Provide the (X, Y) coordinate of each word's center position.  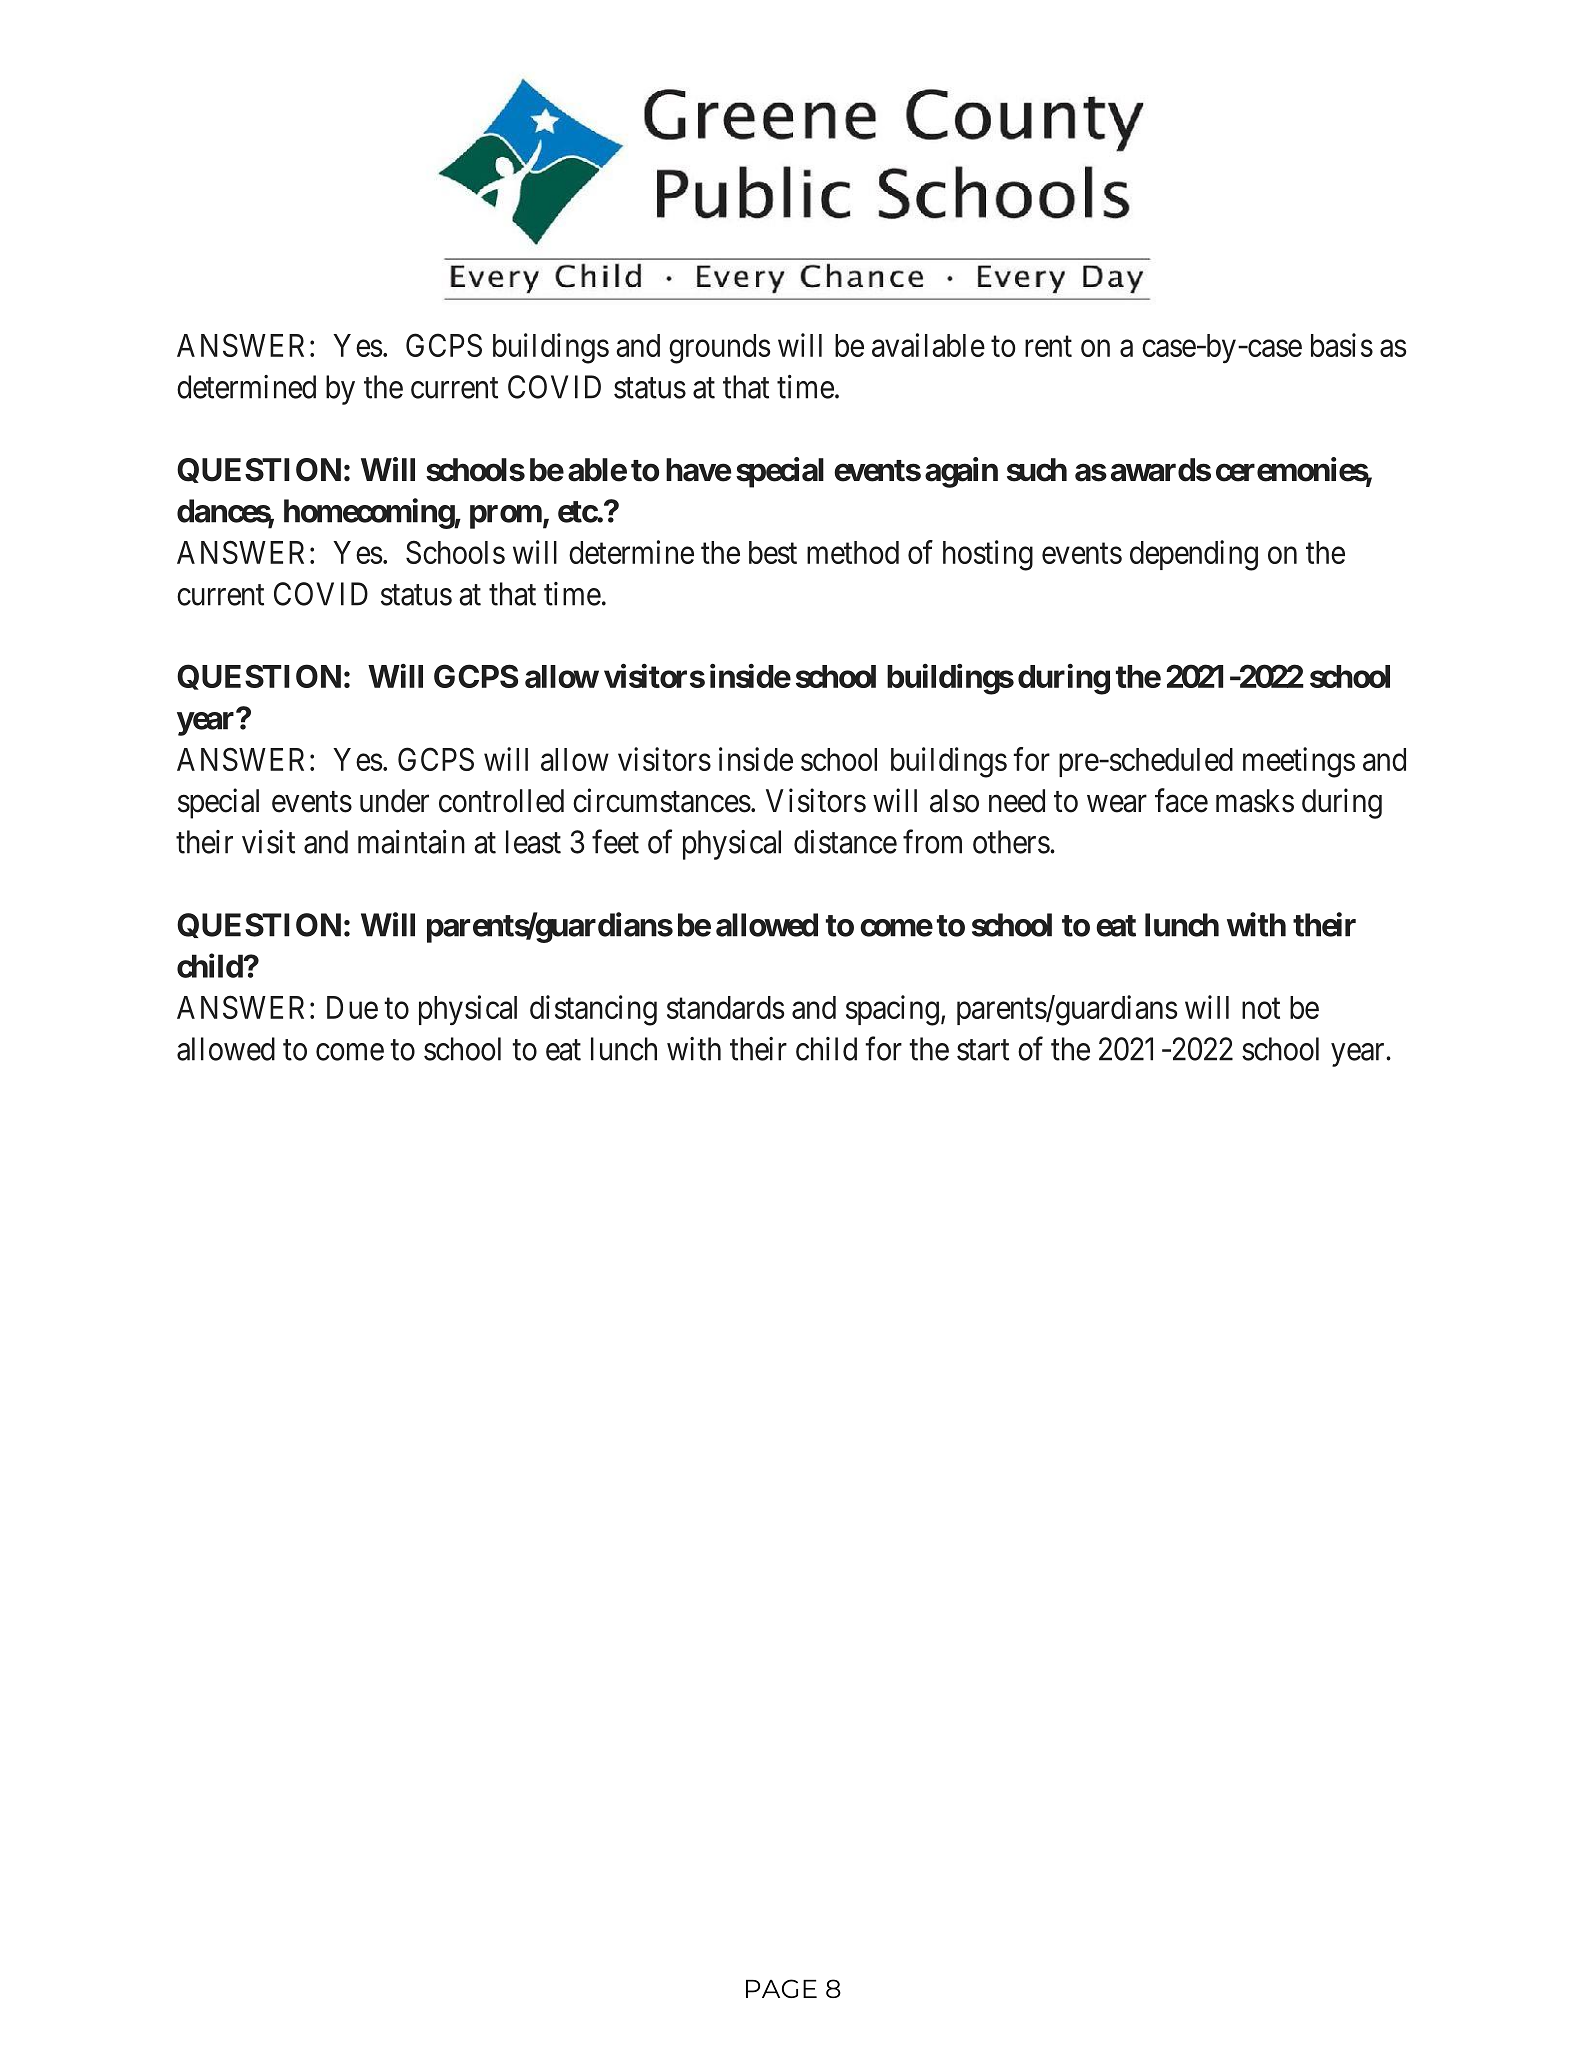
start (983, 1050)
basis (1342, 345)
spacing (892, 1010)
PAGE (781, 1988)
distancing (593, 1010)
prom (506, 517)
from (932, 842)
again (961, 472)
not (1261, 1008)
